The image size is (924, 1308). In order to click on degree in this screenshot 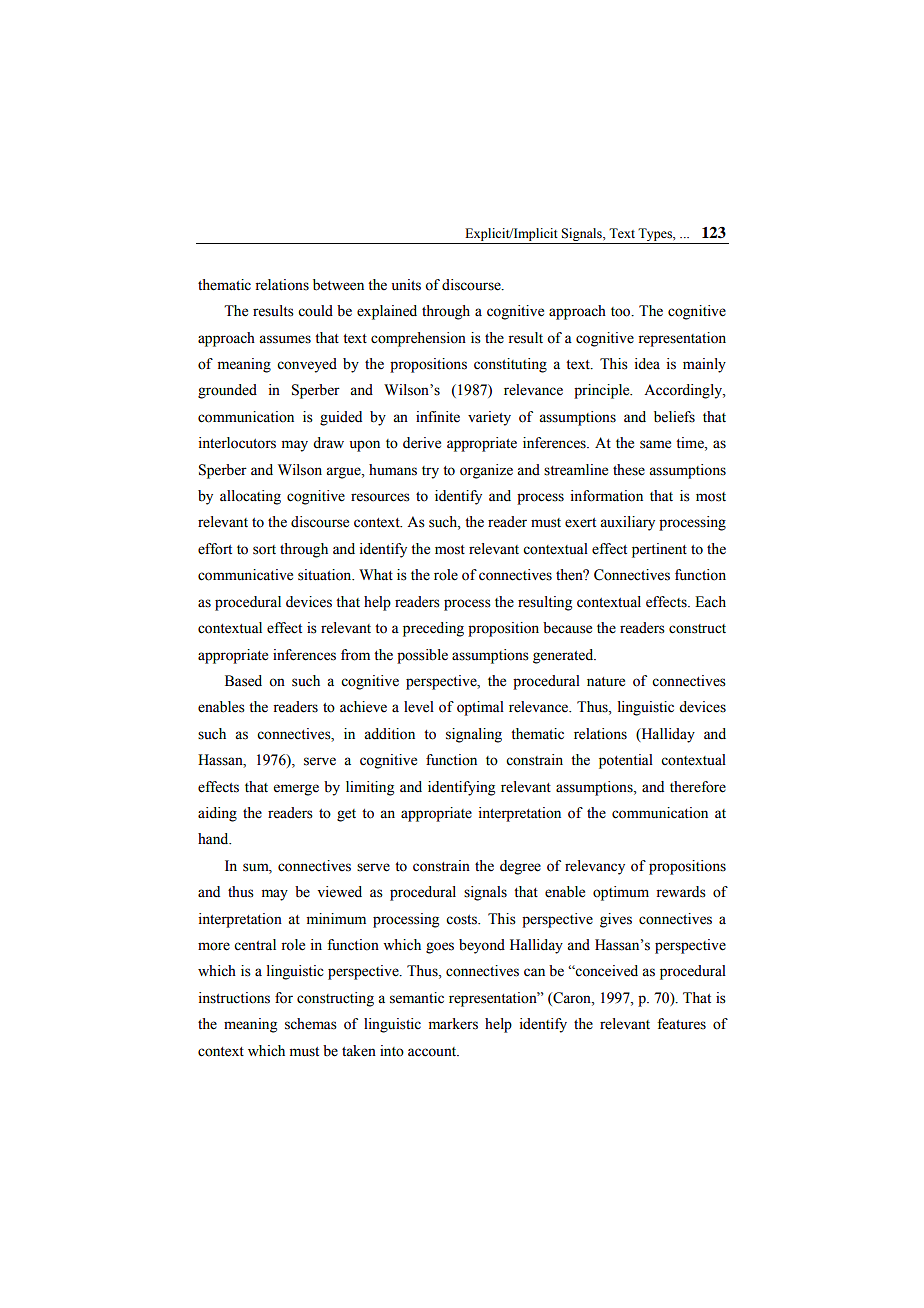, I will do `click(520, 867)`.
